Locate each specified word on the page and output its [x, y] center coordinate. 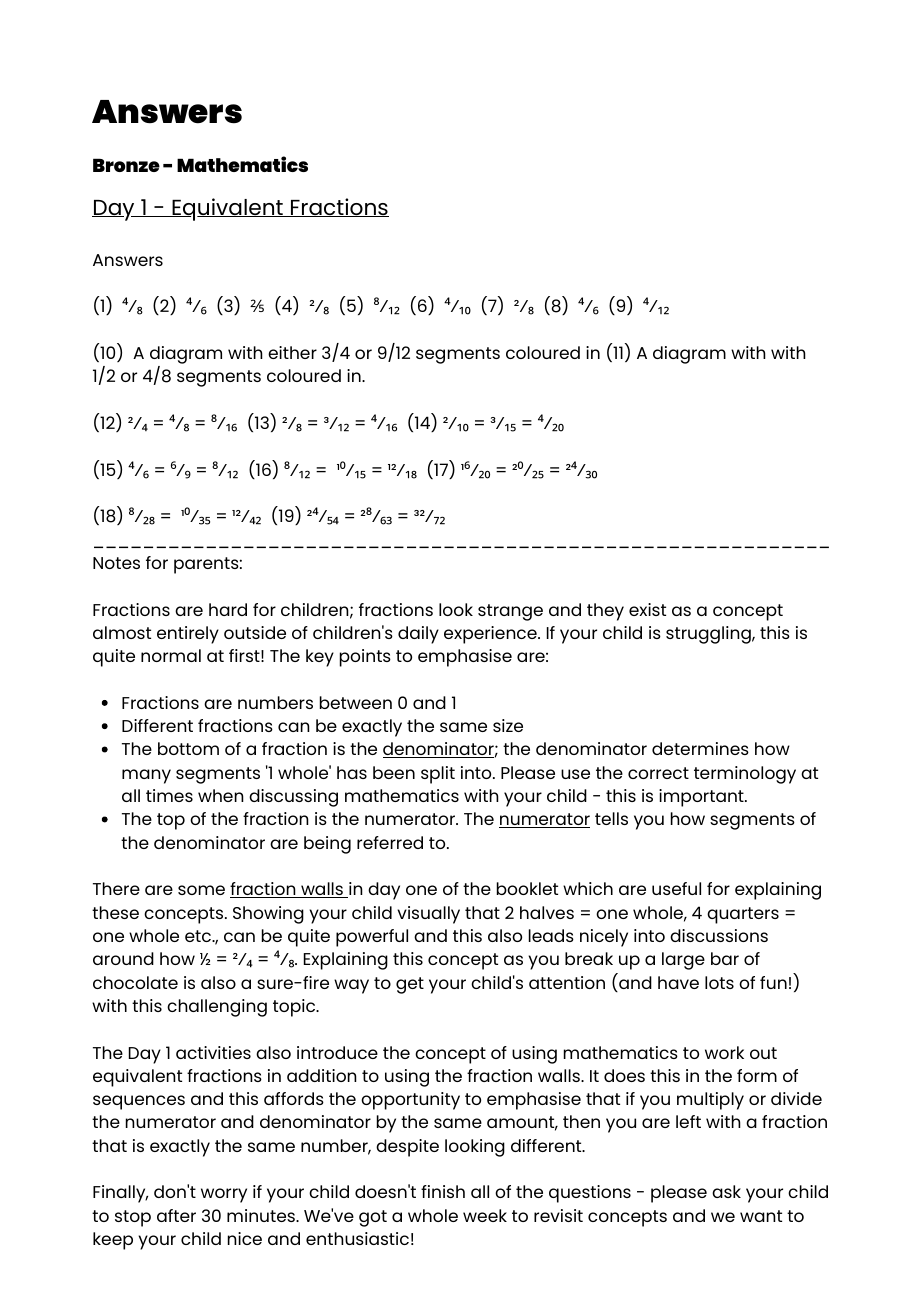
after [176, 1215]
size [508, 725]
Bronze [126, 165]
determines [700, 748]
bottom [188, 748]
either [292, 352]
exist [647, 609]
